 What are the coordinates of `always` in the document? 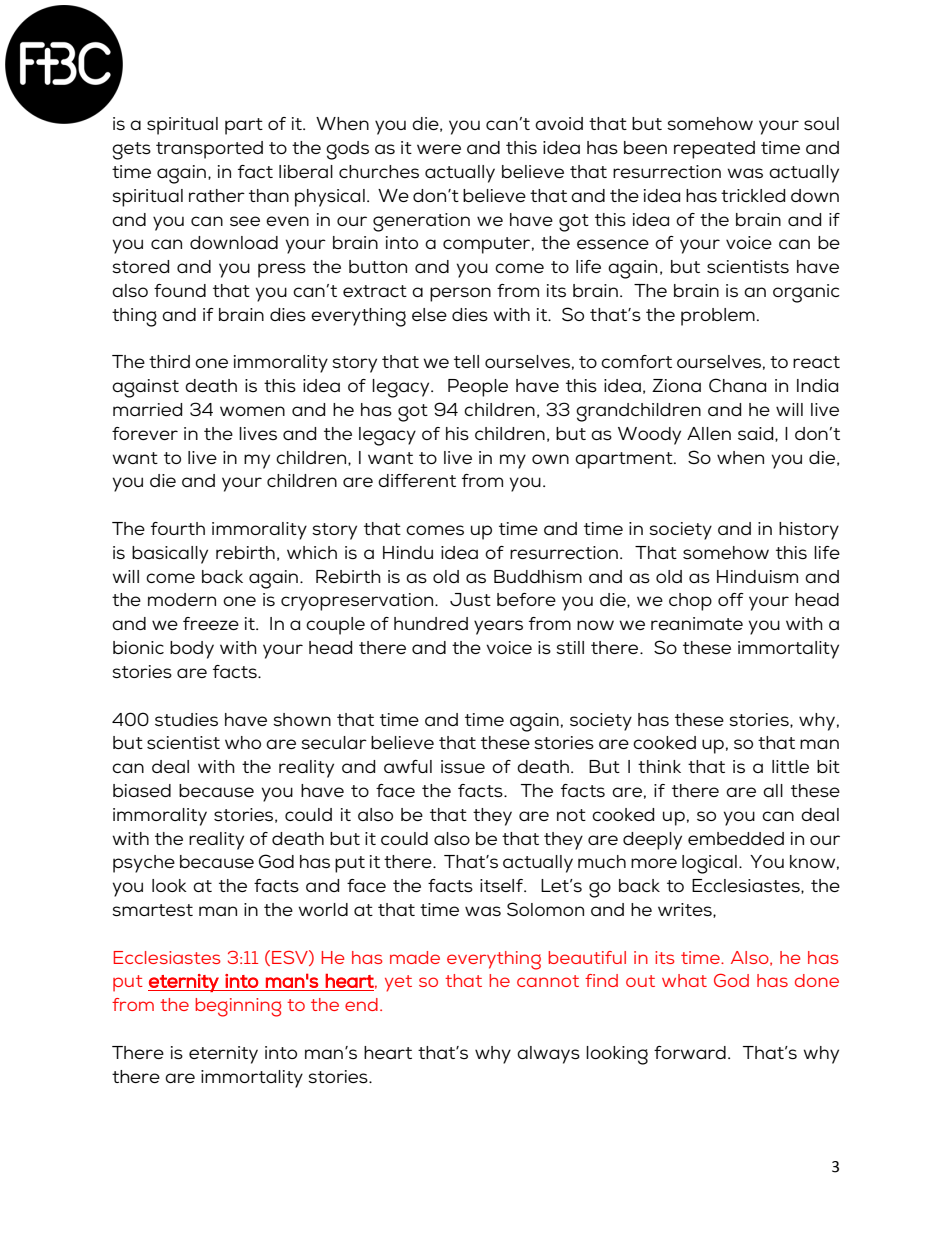 It's located at (548, 1055).
